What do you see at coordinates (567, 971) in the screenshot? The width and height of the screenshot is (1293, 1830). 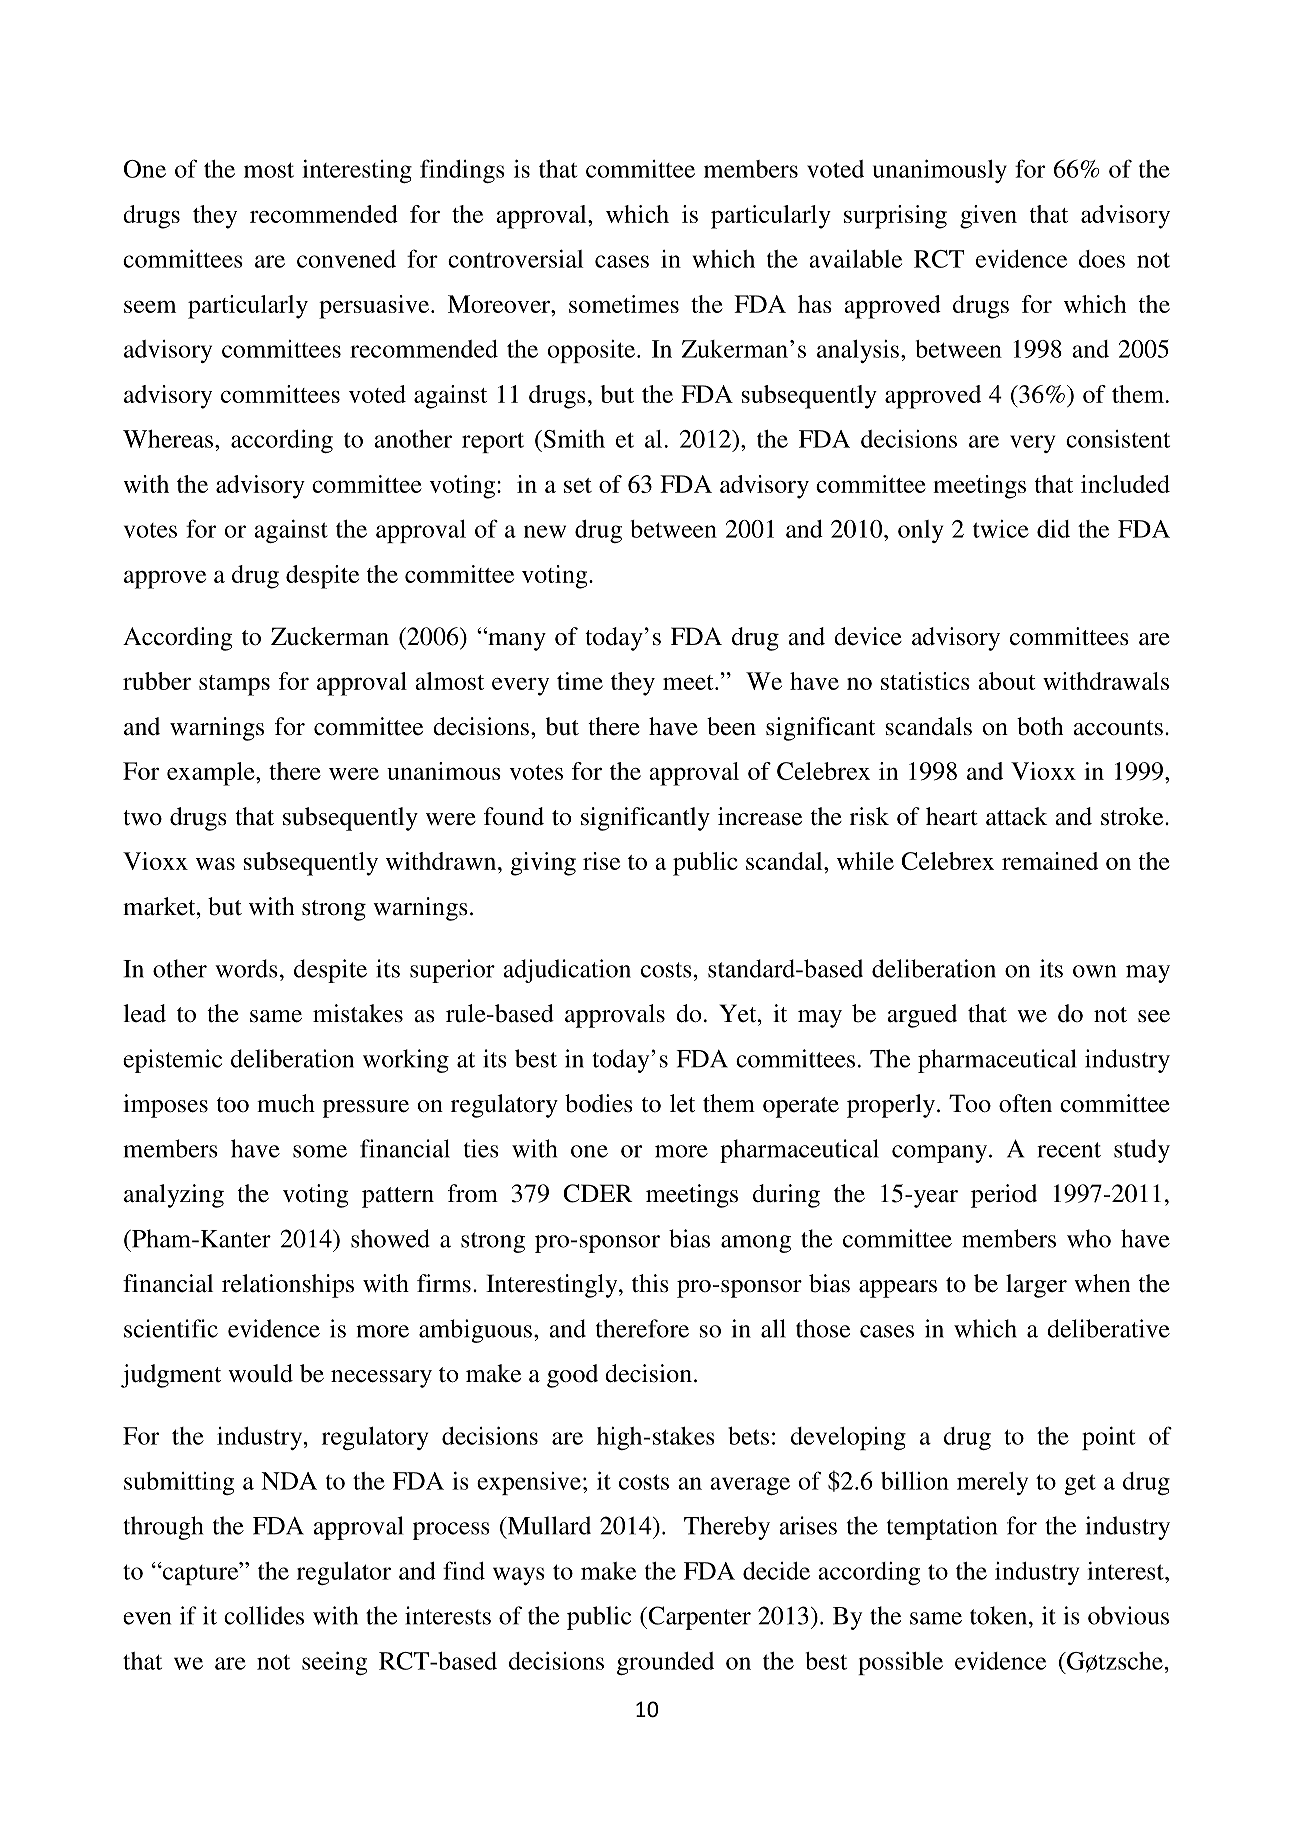 I see `adjudication` at bounding box center [567, 971].
